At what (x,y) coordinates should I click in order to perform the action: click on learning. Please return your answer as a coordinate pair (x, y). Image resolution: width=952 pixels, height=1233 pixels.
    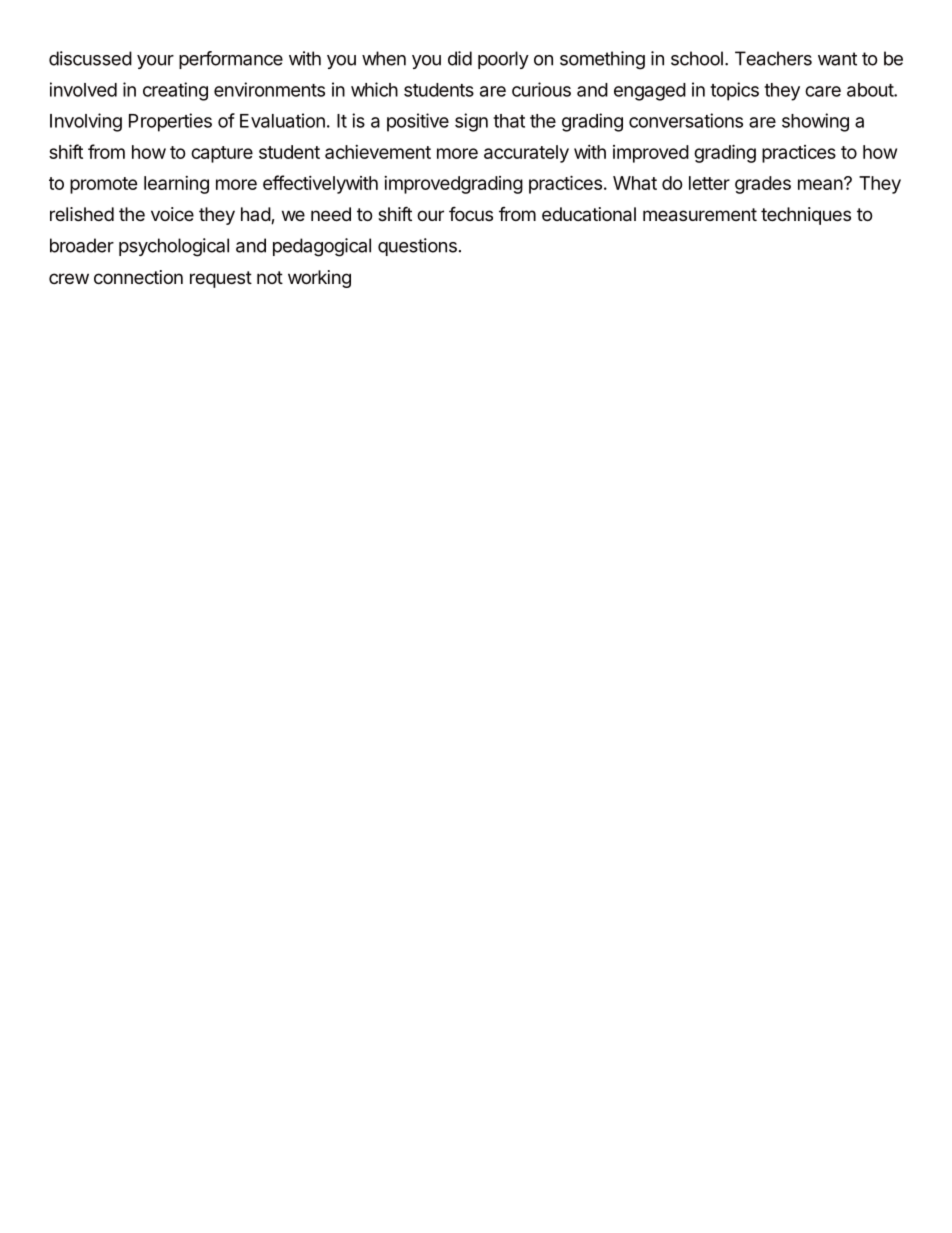
    Looking at the image, I should click on (176, 185).
